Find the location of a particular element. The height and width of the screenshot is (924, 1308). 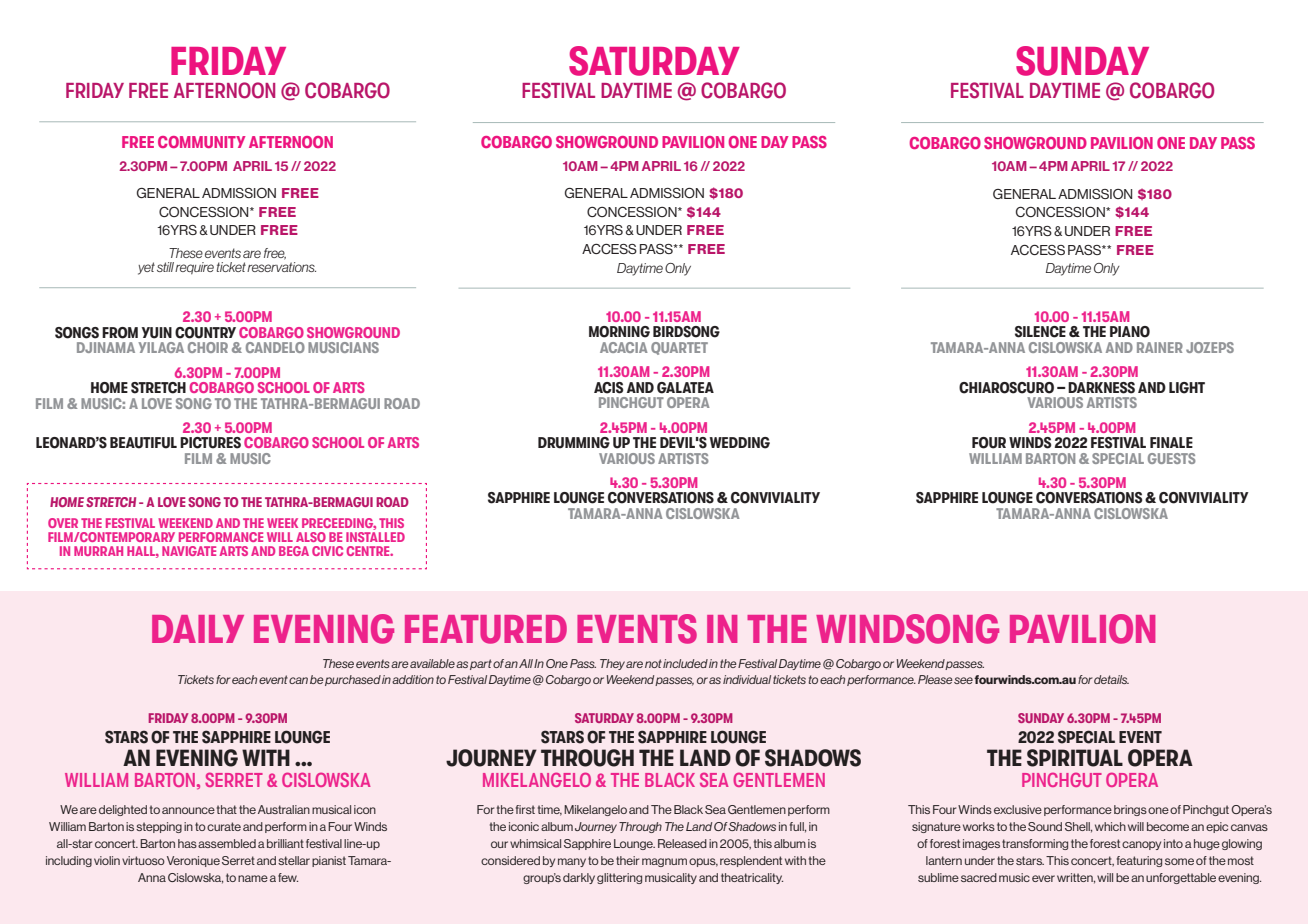

magnum is located at coordinates (664, 862).
